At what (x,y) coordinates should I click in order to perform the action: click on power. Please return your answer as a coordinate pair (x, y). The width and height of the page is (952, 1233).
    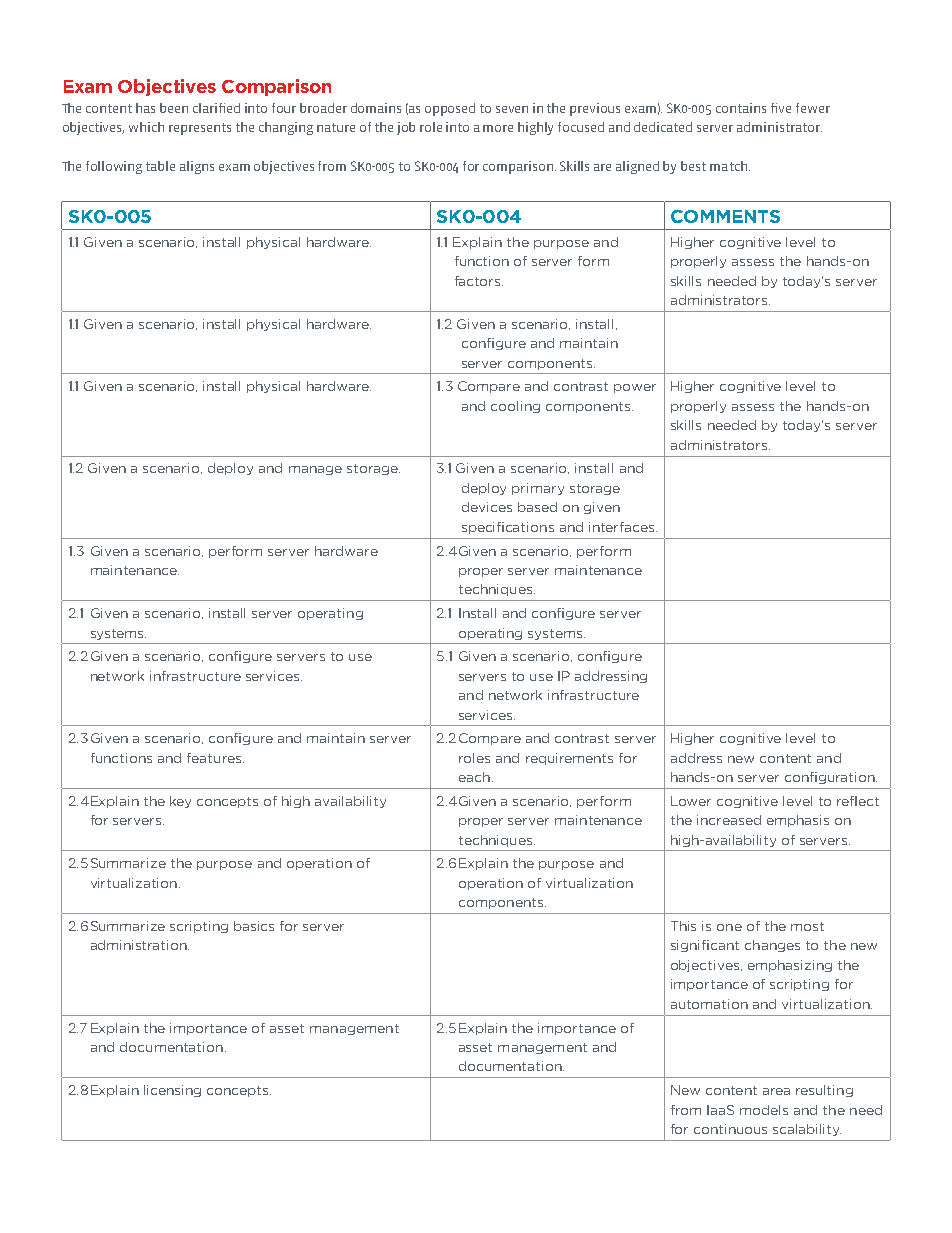
    Looking at the image, I should click on (635, 388).
